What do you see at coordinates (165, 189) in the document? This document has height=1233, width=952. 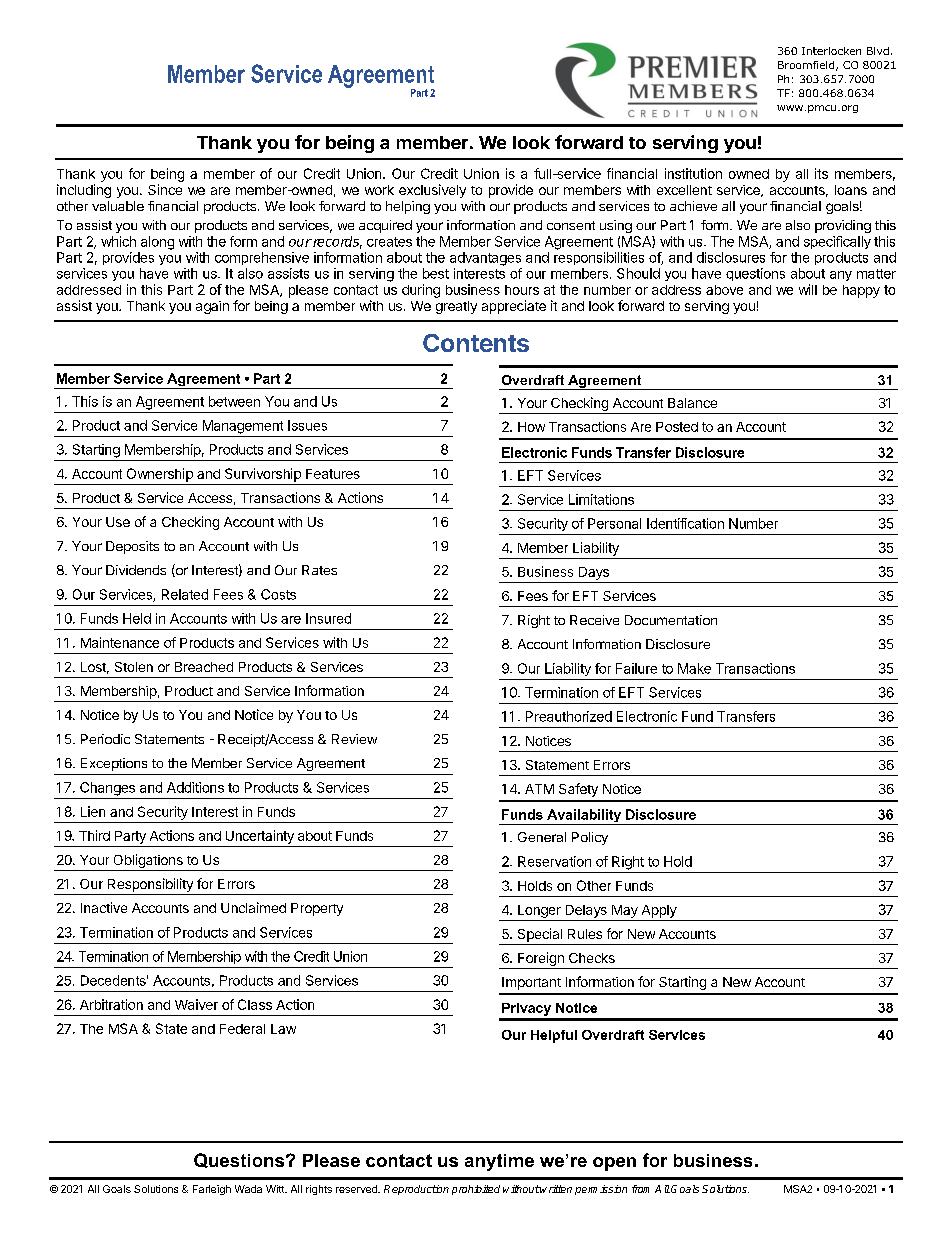 I see `Since` at bounding box center [165, 189].
